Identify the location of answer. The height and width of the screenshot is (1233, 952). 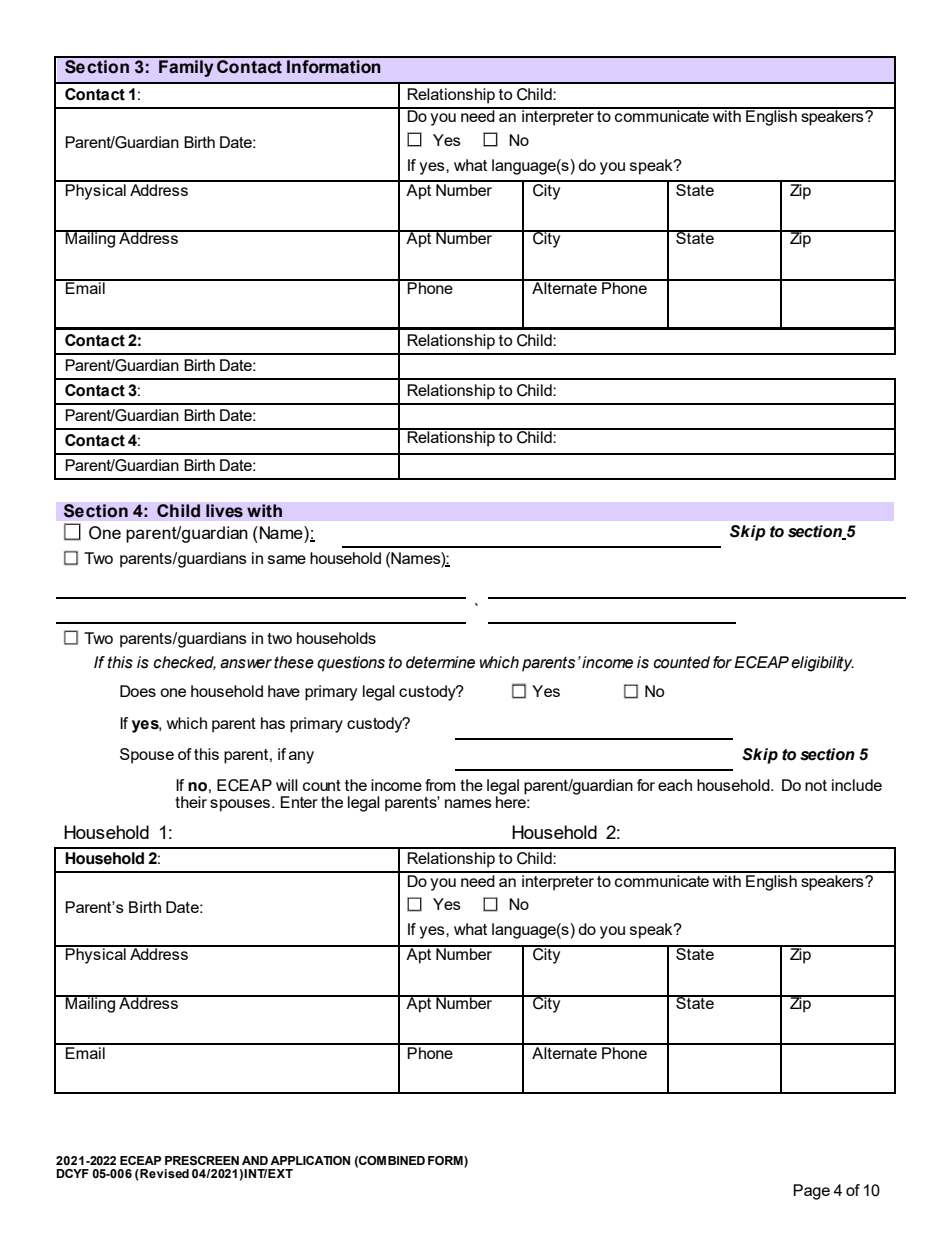
(246, 664).
